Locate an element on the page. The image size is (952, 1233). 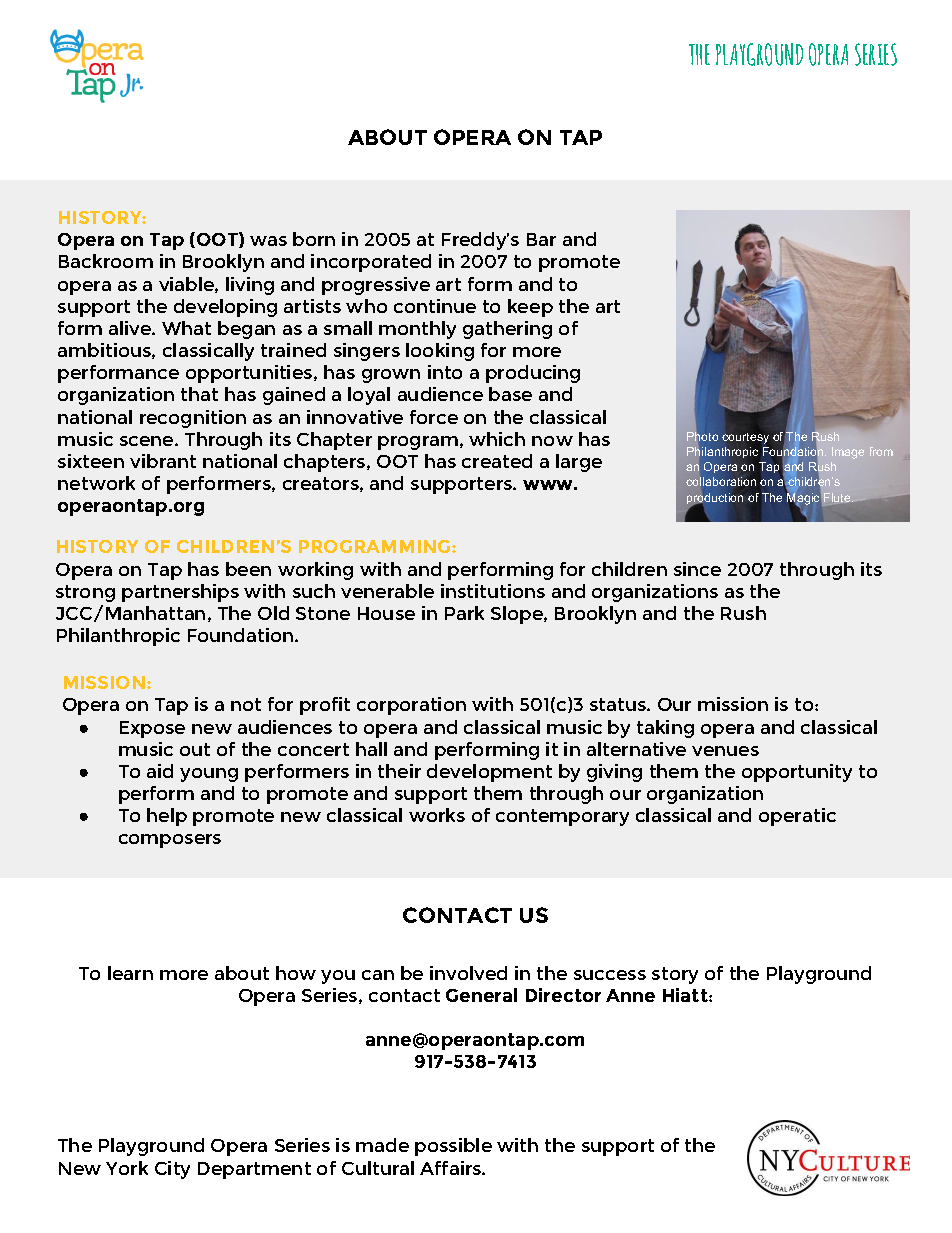
institutions is located at coordinates (493, 591).
